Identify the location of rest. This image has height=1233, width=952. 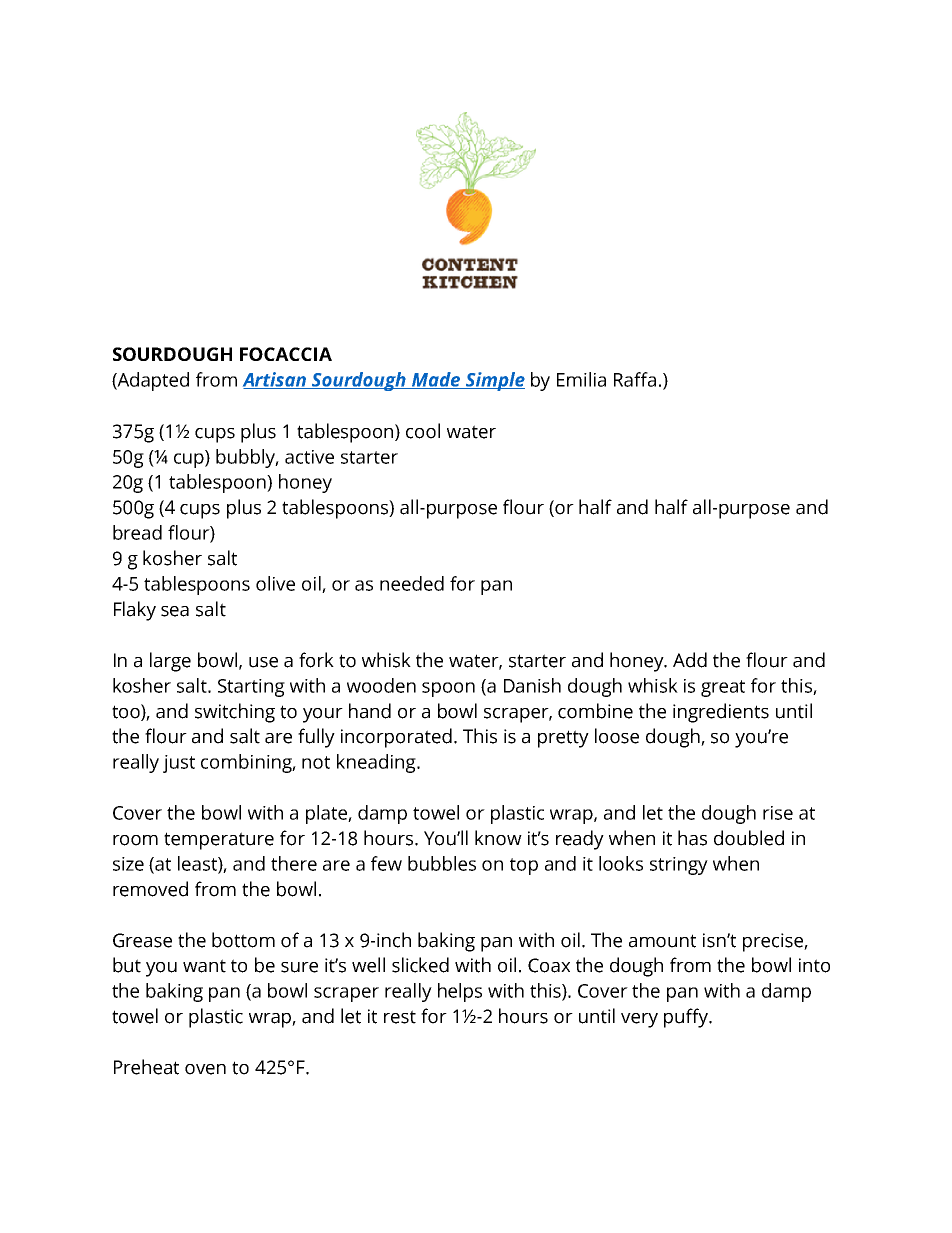
(400, 1017).
